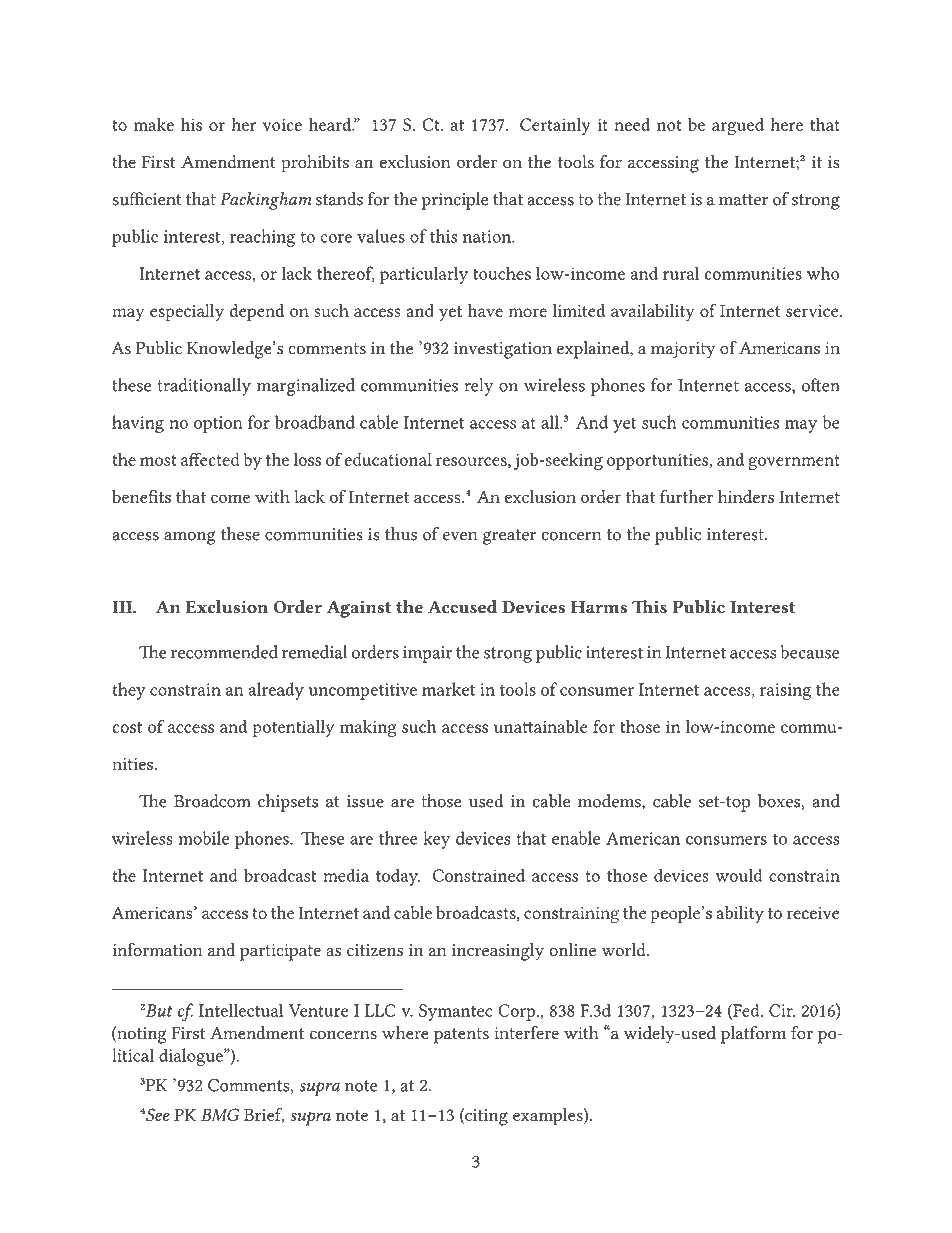 The image size is (952, 1233). Describe the element at coordinates (220, 1115) in the image. I see `BMG` at that location.
